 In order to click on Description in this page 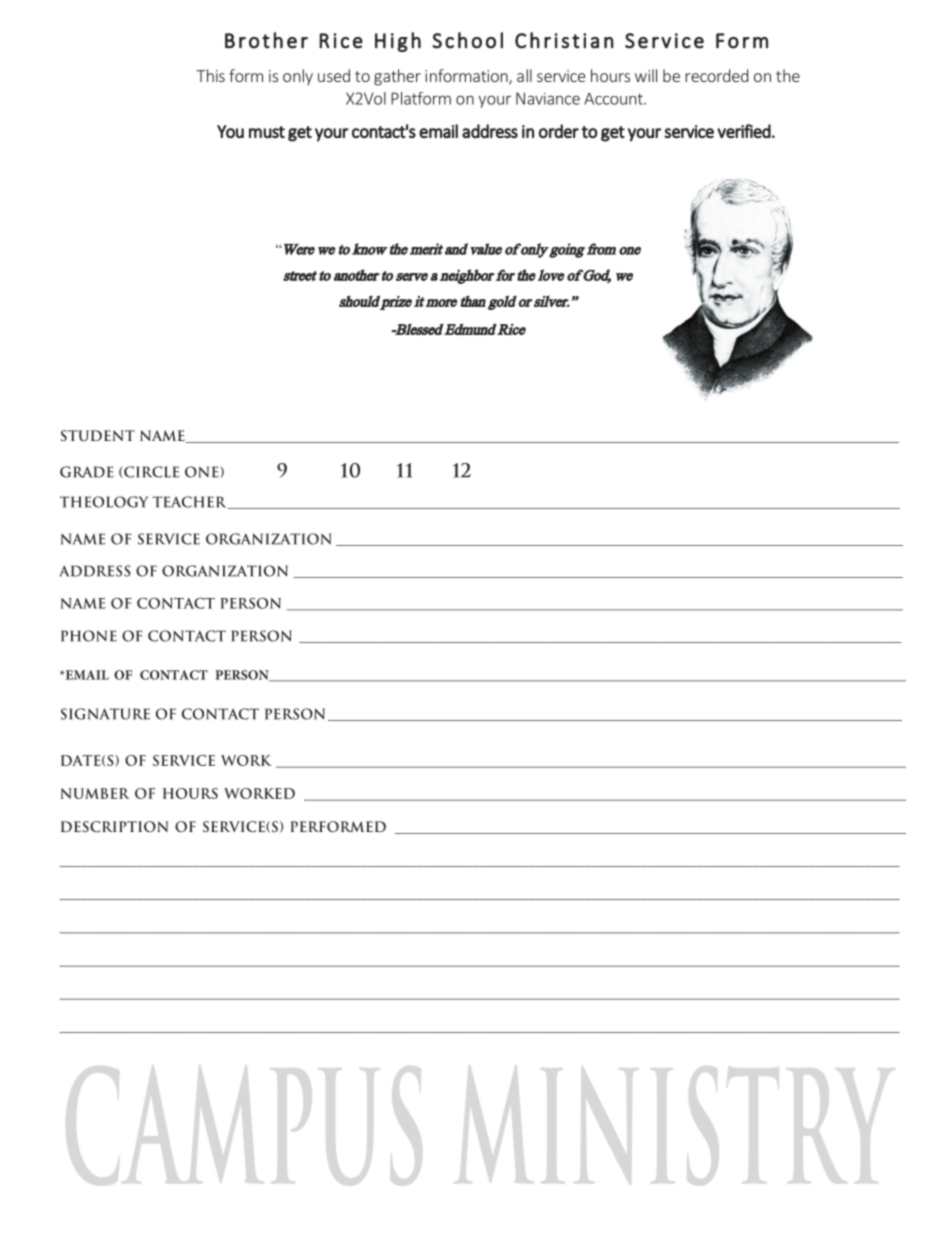, I will do `click(114, 826)`.
